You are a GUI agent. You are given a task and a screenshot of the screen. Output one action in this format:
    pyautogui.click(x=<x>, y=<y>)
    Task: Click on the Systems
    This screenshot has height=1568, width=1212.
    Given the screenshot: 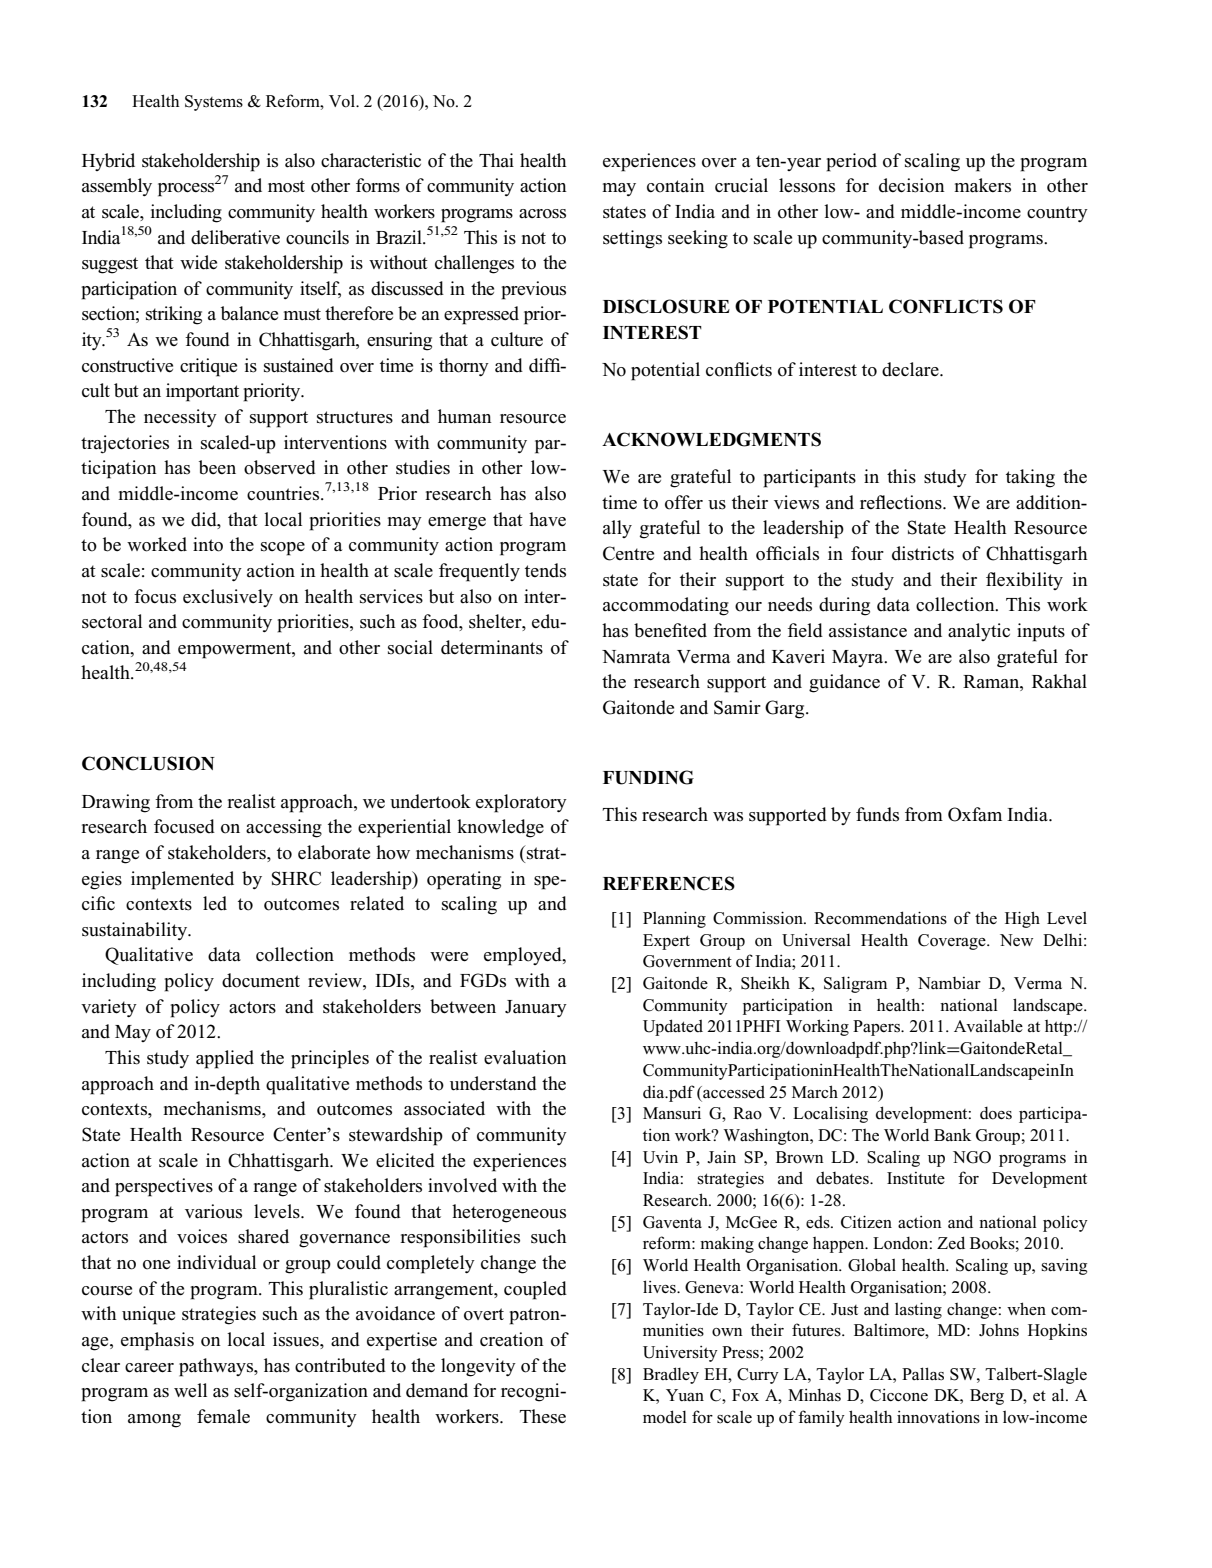 What is the action you would take?
    pyautogui.click(x=214, y=103)
